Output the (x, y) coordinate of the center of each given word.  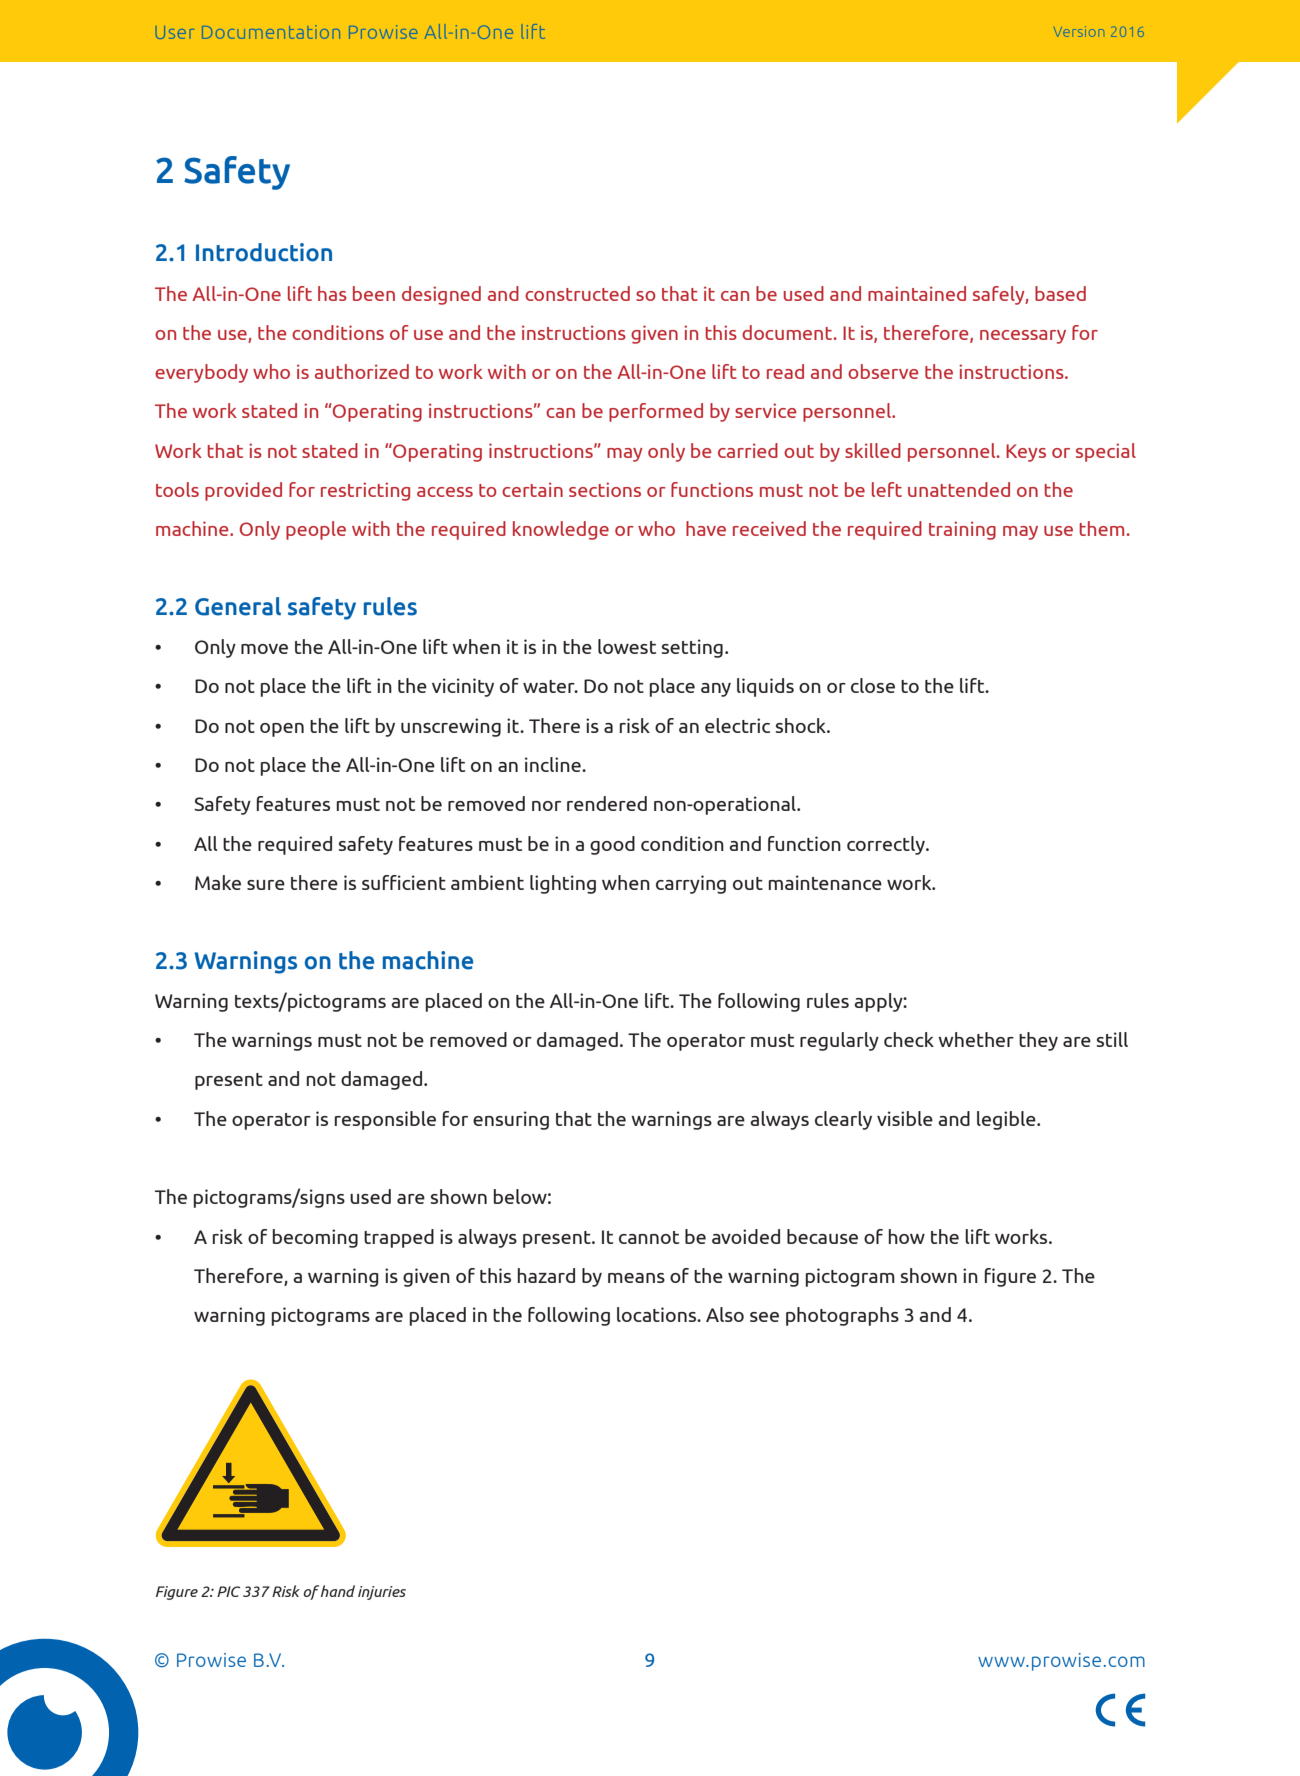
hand (338, 1591)
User (175, 32)
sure (266, 885)
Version (1079, 31)
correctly (887, 845)
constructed (577, 293)
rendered (607, 803)
